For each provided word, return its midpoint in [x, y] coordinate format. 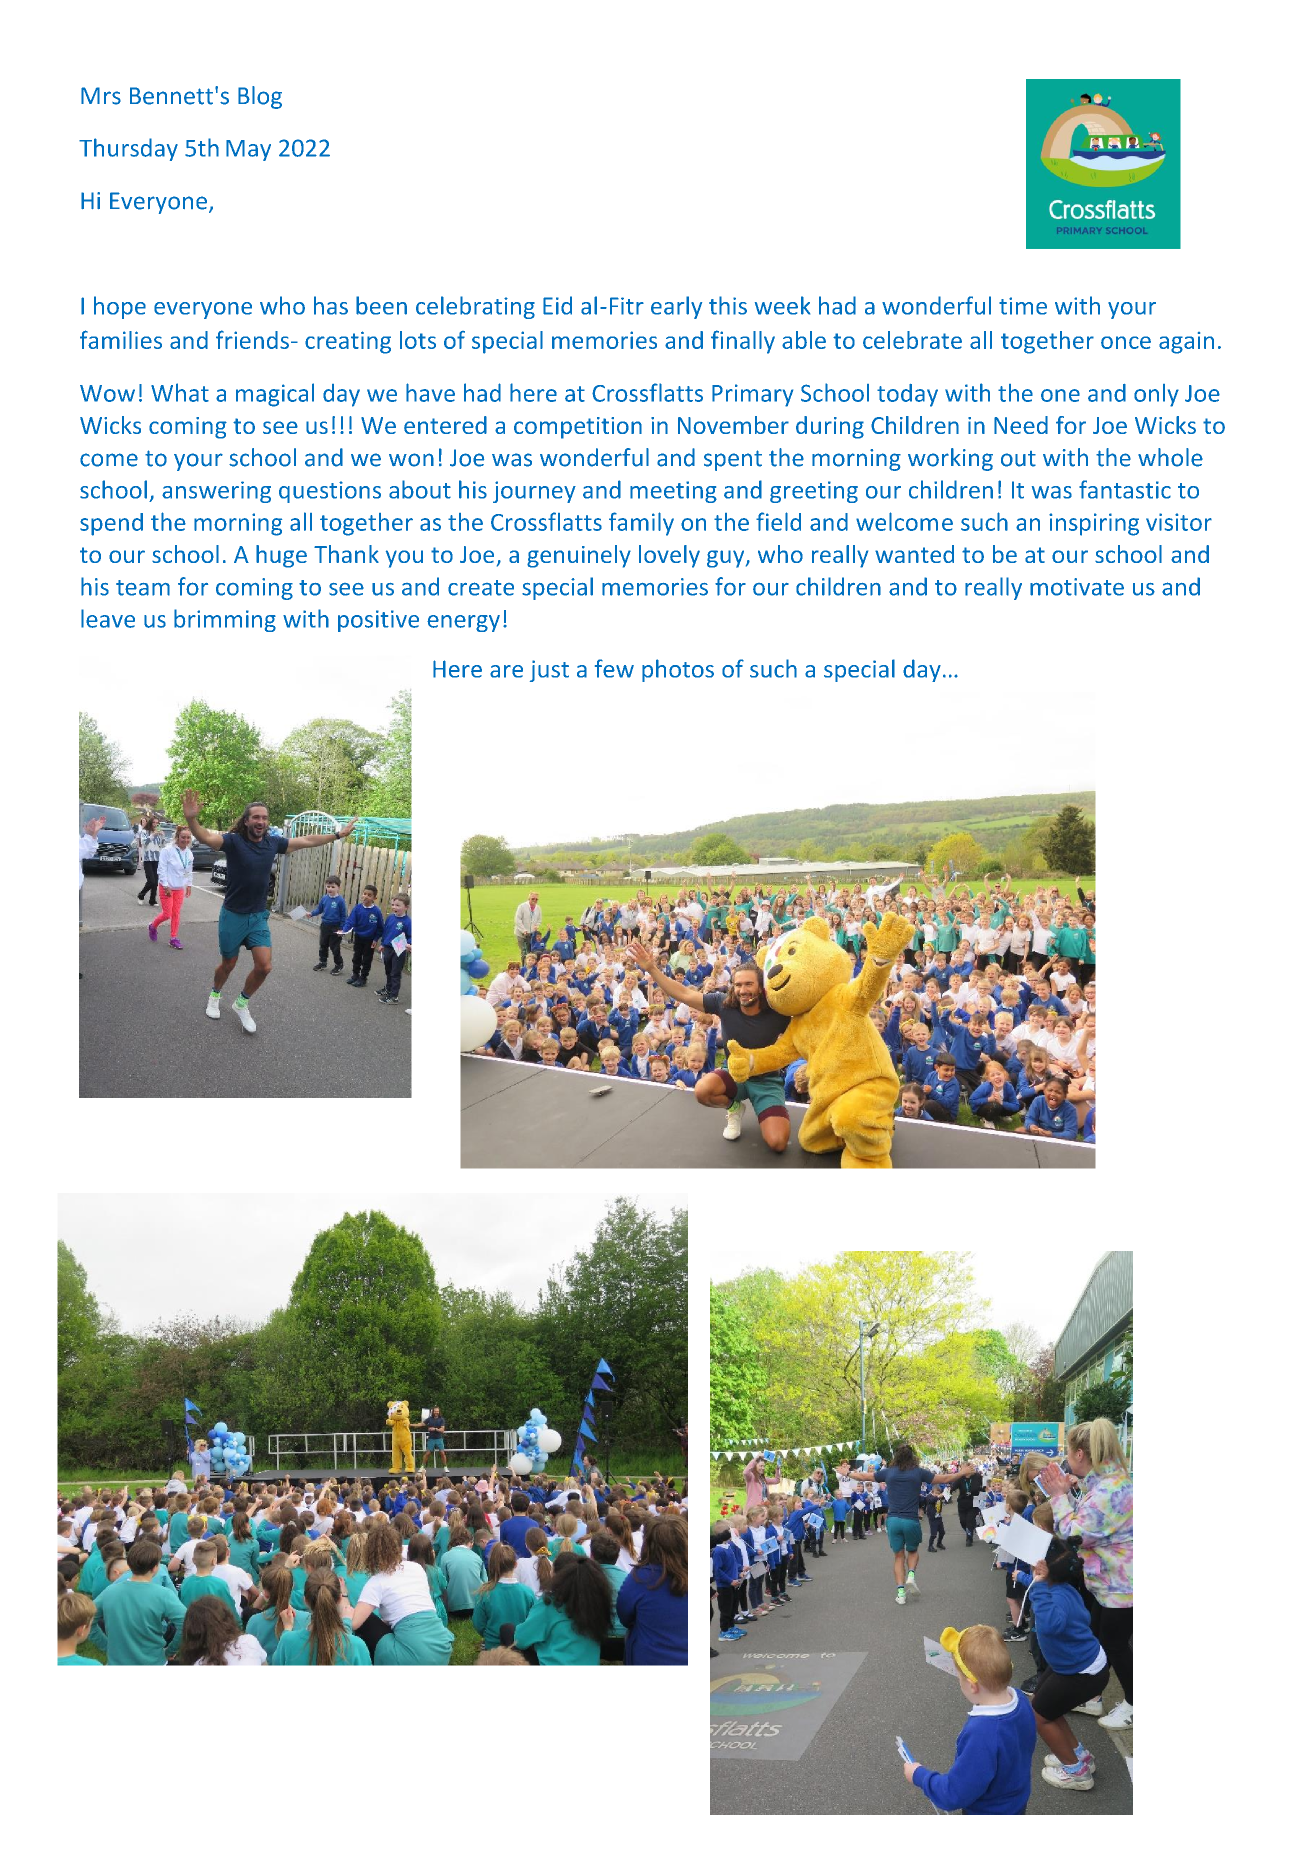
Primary [752, 395]
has [331, 305]
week [782, 305]
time [1023, 306]
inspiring [1094, 524]
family [641, 524]
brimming [225, 620]
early [676, 307]
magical [275, 395]
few [614, 668]
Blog [260, 97]
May [248, 150]
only [1156, 395]
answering [216, 492]
